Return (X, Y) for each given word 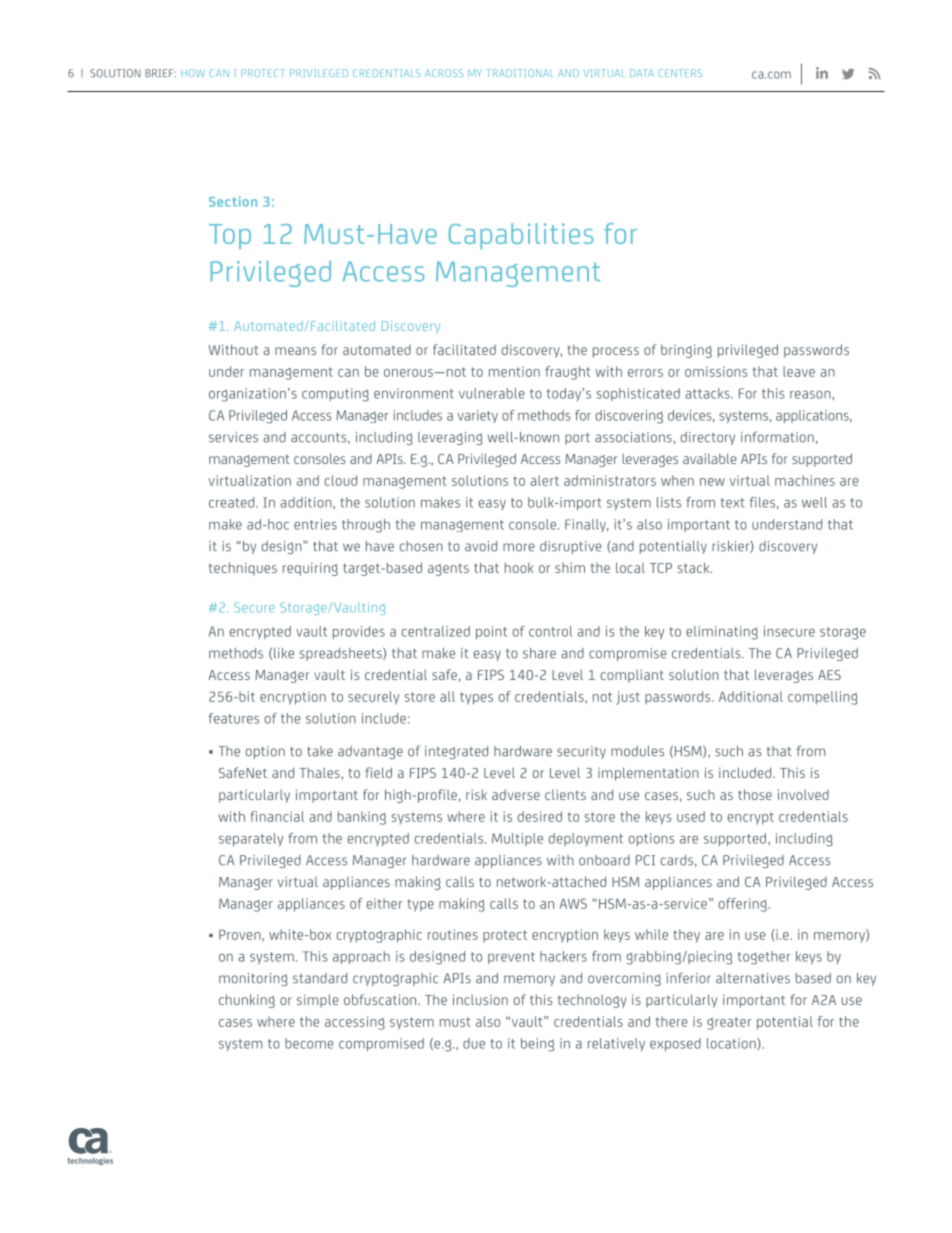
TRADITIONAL (519, 73)
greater (729, 1023)
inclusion (480, 999)
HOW (193, 73)
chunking (247, 1001)
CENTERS (680, 73)
